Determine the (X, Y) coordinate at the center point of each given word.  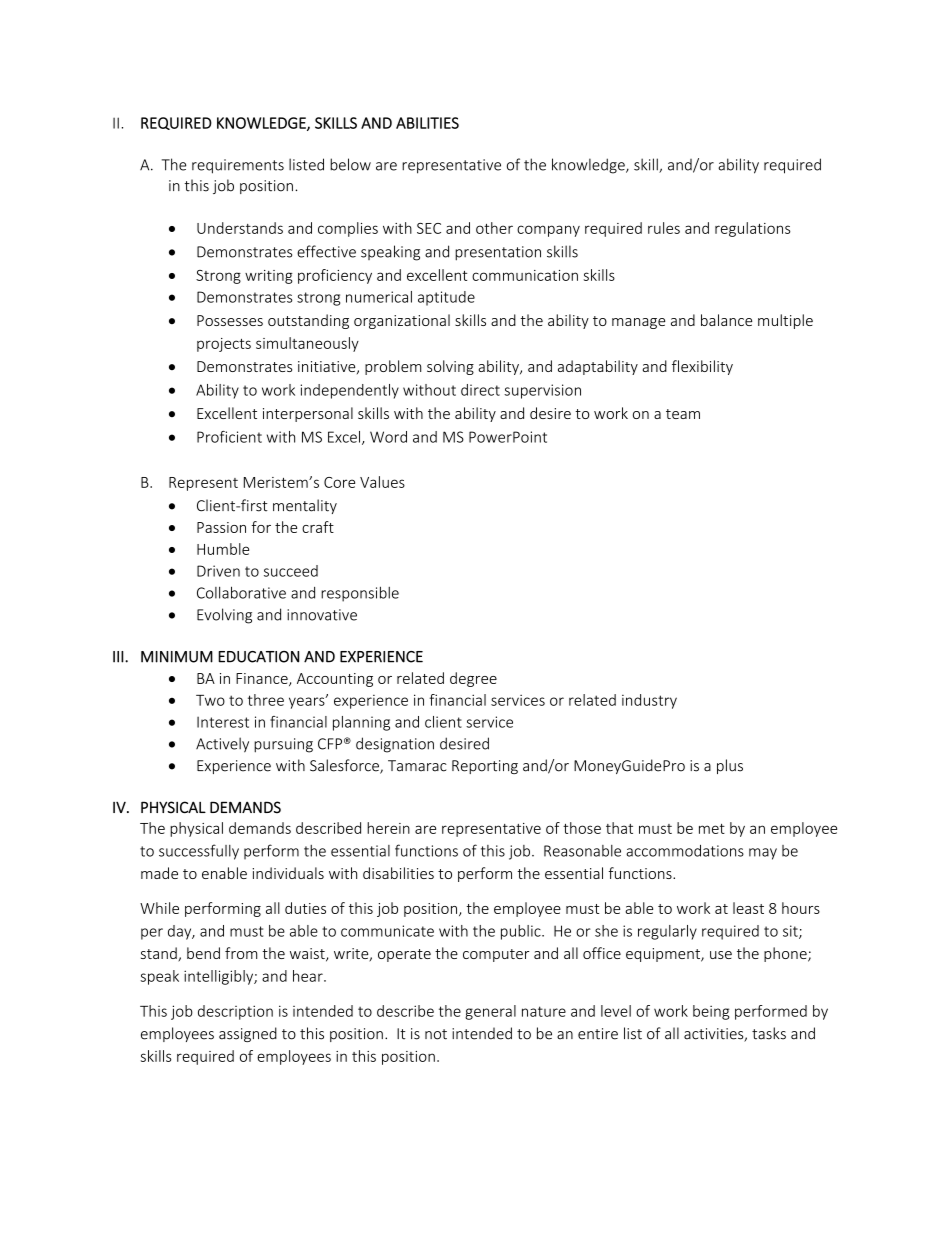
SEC (429, 228)
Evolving (224, 616)
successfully (199, 852)
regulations (753, 229)
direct (480, 390)
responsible (360, 594)
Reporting (485, 767)
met (712, 829)
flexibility (702, 367)
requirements (238, 166)
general (490, 1012)
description (235, 1012)
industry (649, 701)
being (711, 1012)
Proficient (229, 437)
